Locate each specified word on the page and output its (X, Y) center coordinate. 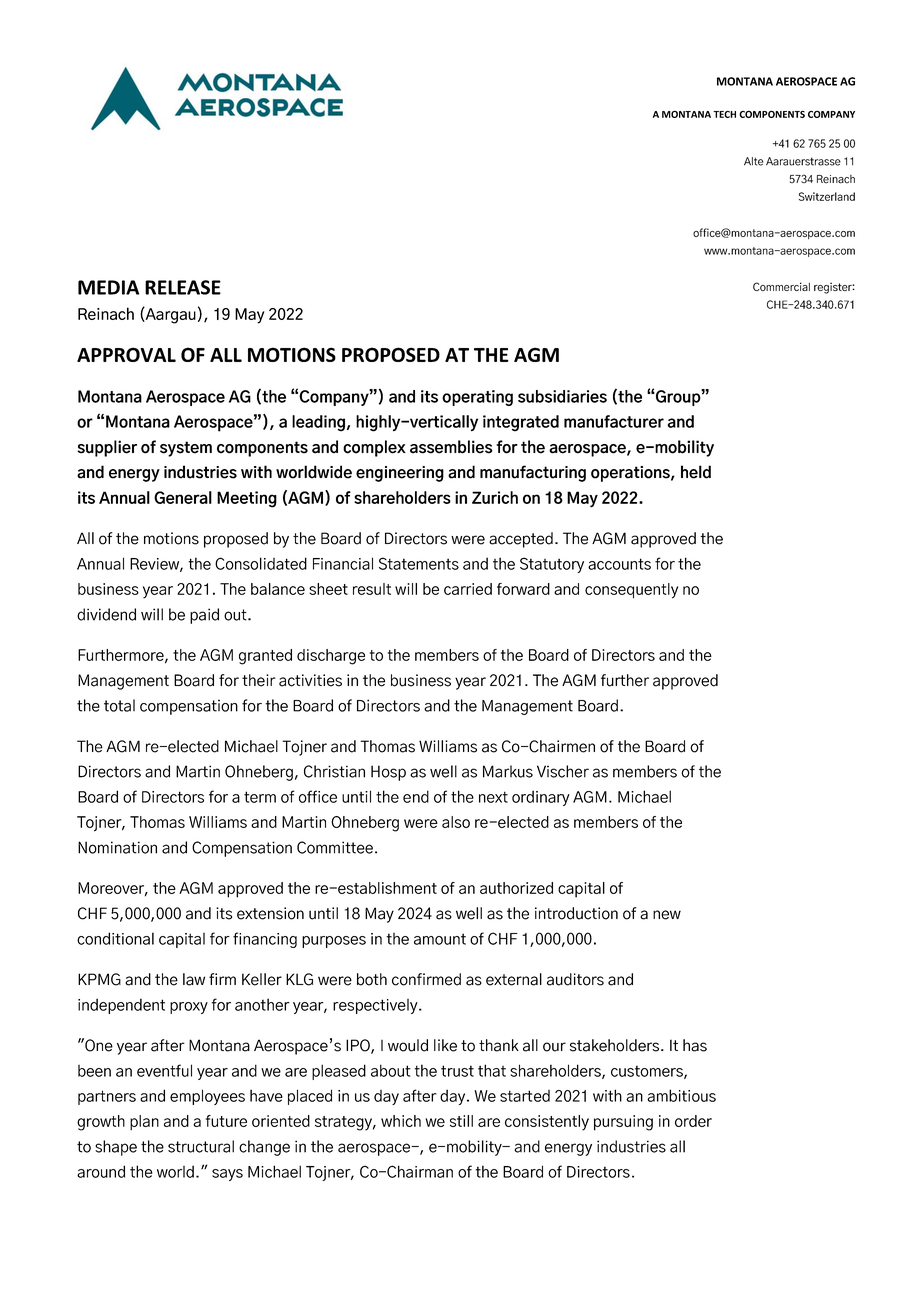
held (696, 472)
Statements (419, 563)
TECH (724, 114)
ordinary (541, 798)
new (667, 915)
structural (201, 1146)
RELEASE (183, 287)
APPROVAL (126, 354)
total (119, 705)
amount (440, 939)
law (194, 979)
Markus (508, 771)
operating (477, 398)
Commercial (781, 286)
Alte (753, 161)
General (183, 497)
